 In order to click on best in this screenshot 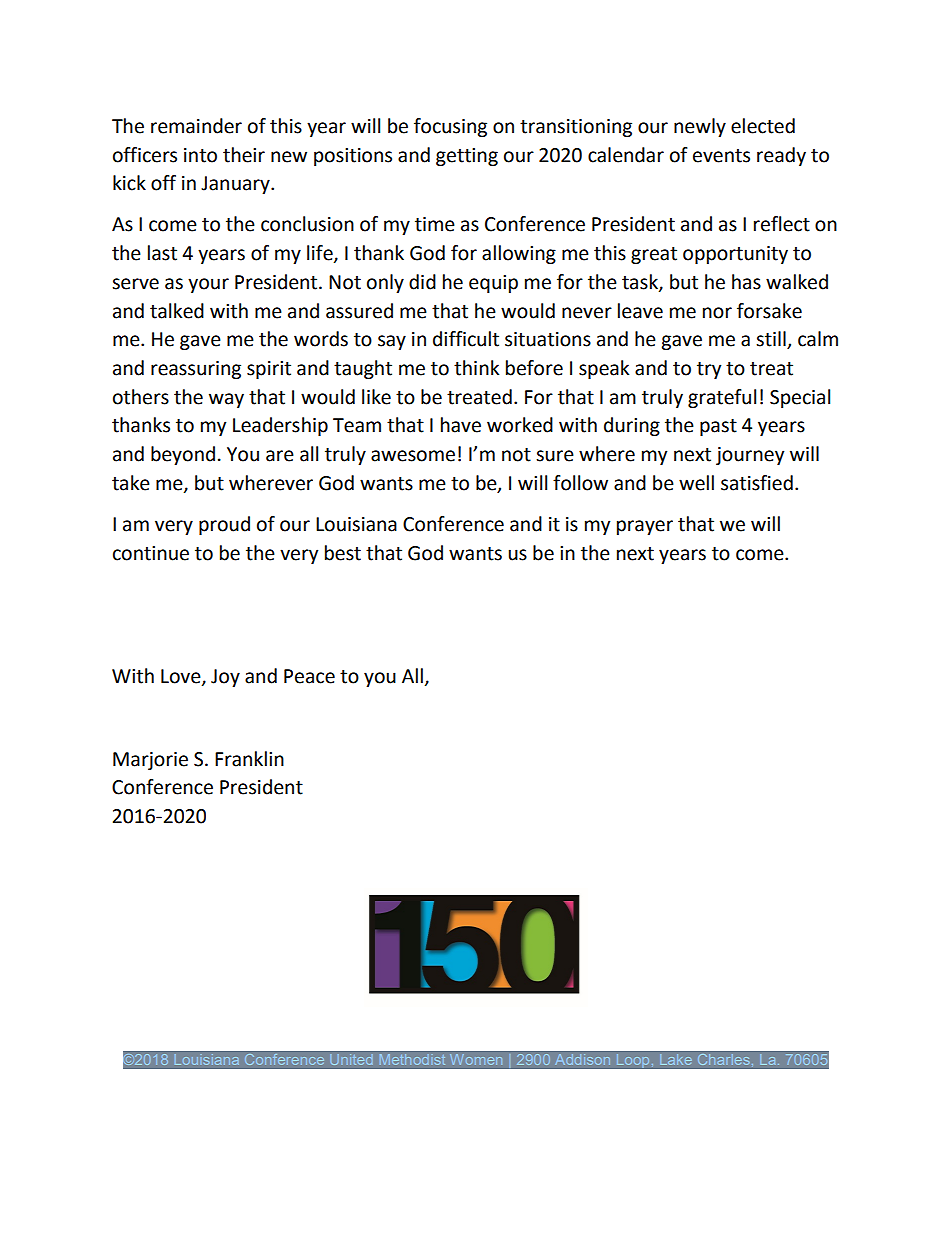, I will do `click(343, 553)`.
